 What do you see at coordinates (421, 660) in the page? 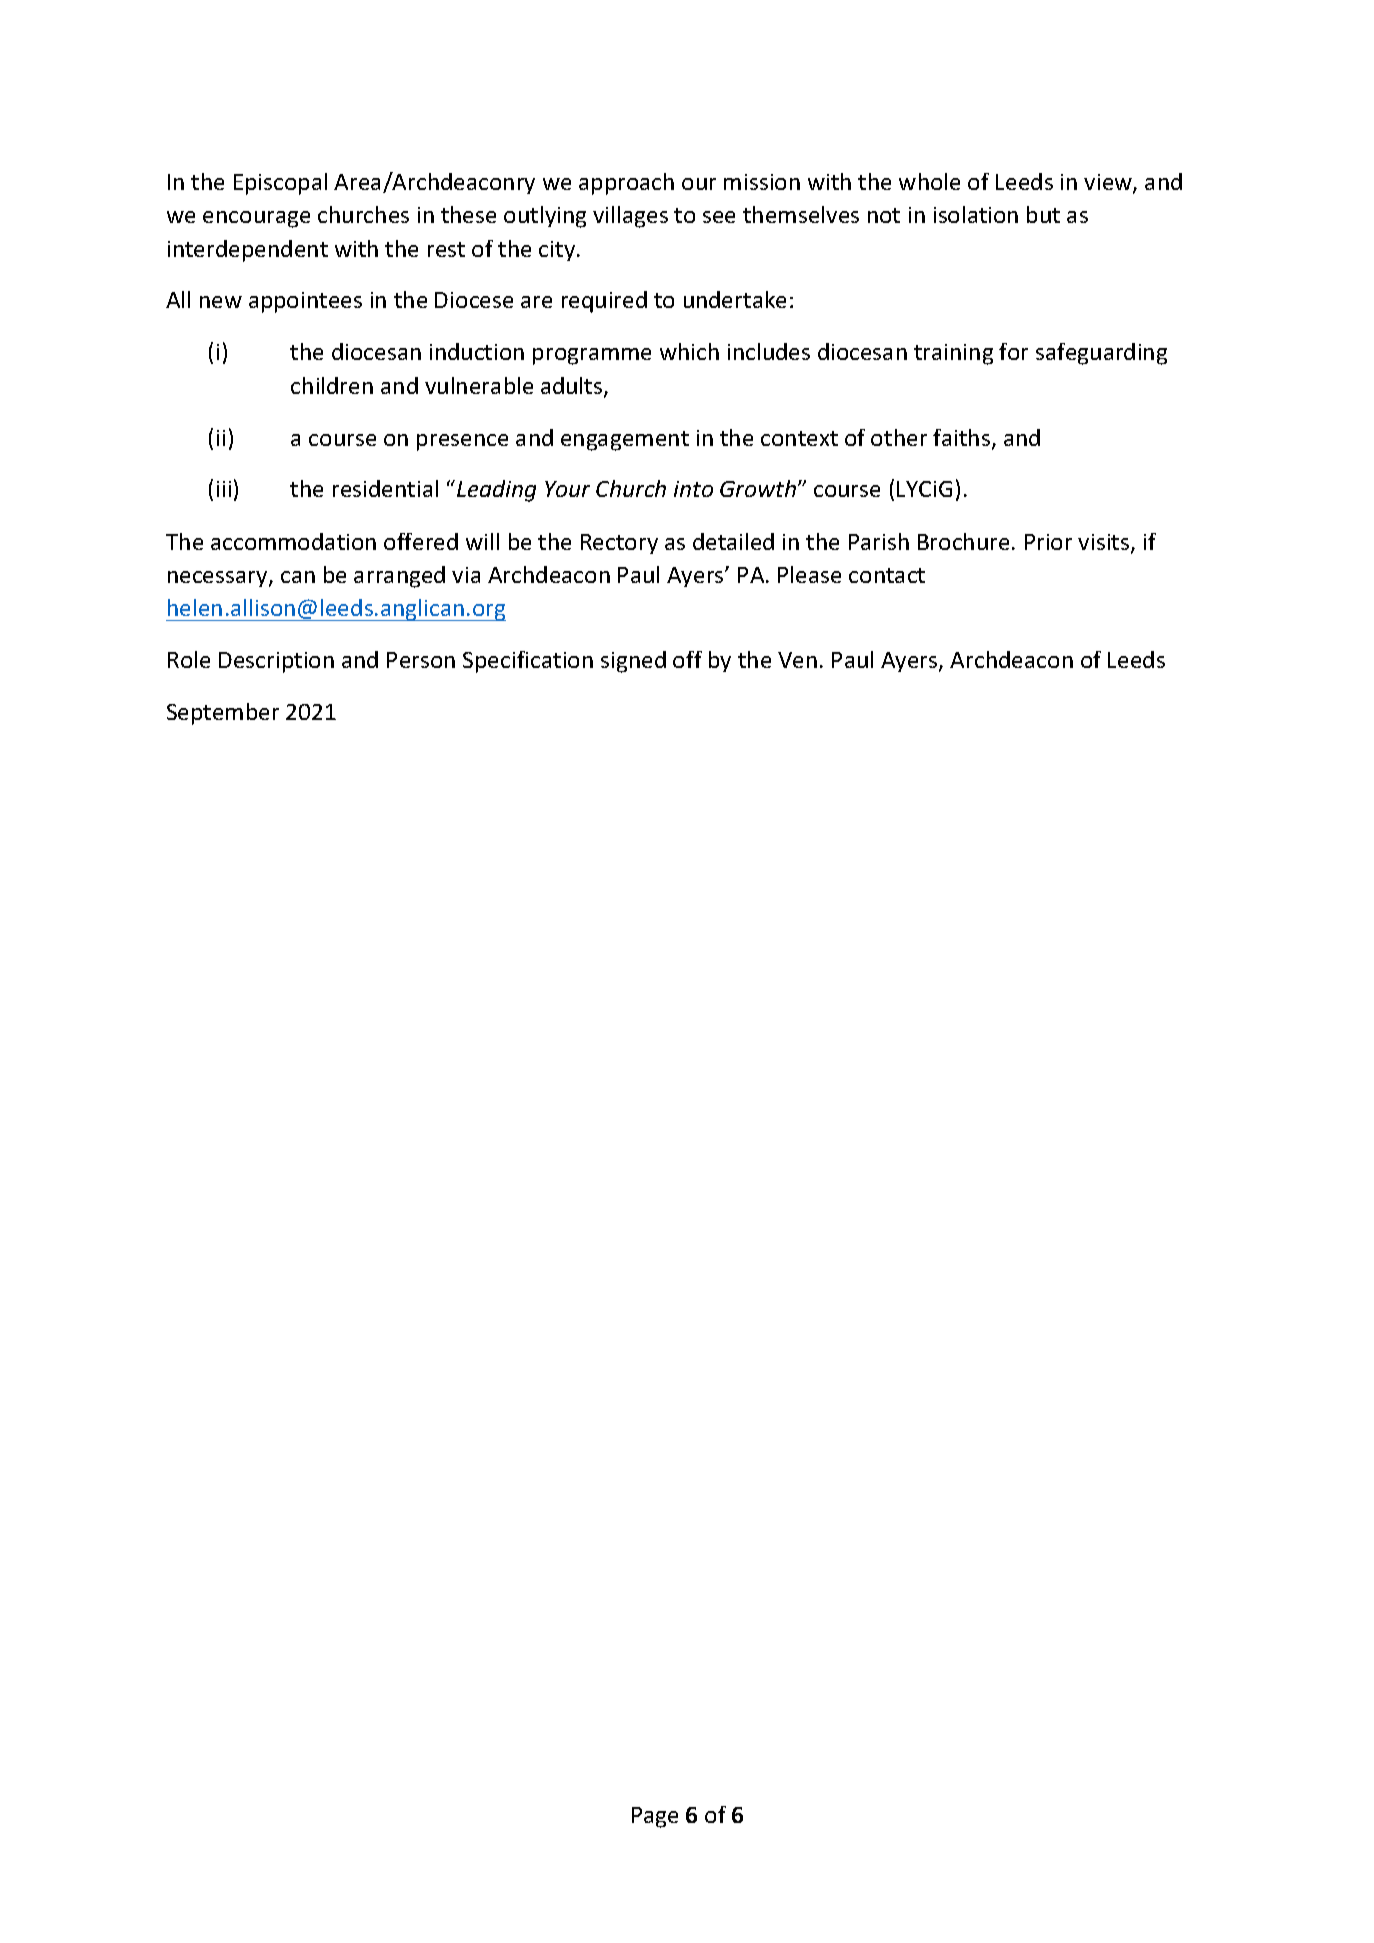
I see `Person` at bounding box center [421, 660].
